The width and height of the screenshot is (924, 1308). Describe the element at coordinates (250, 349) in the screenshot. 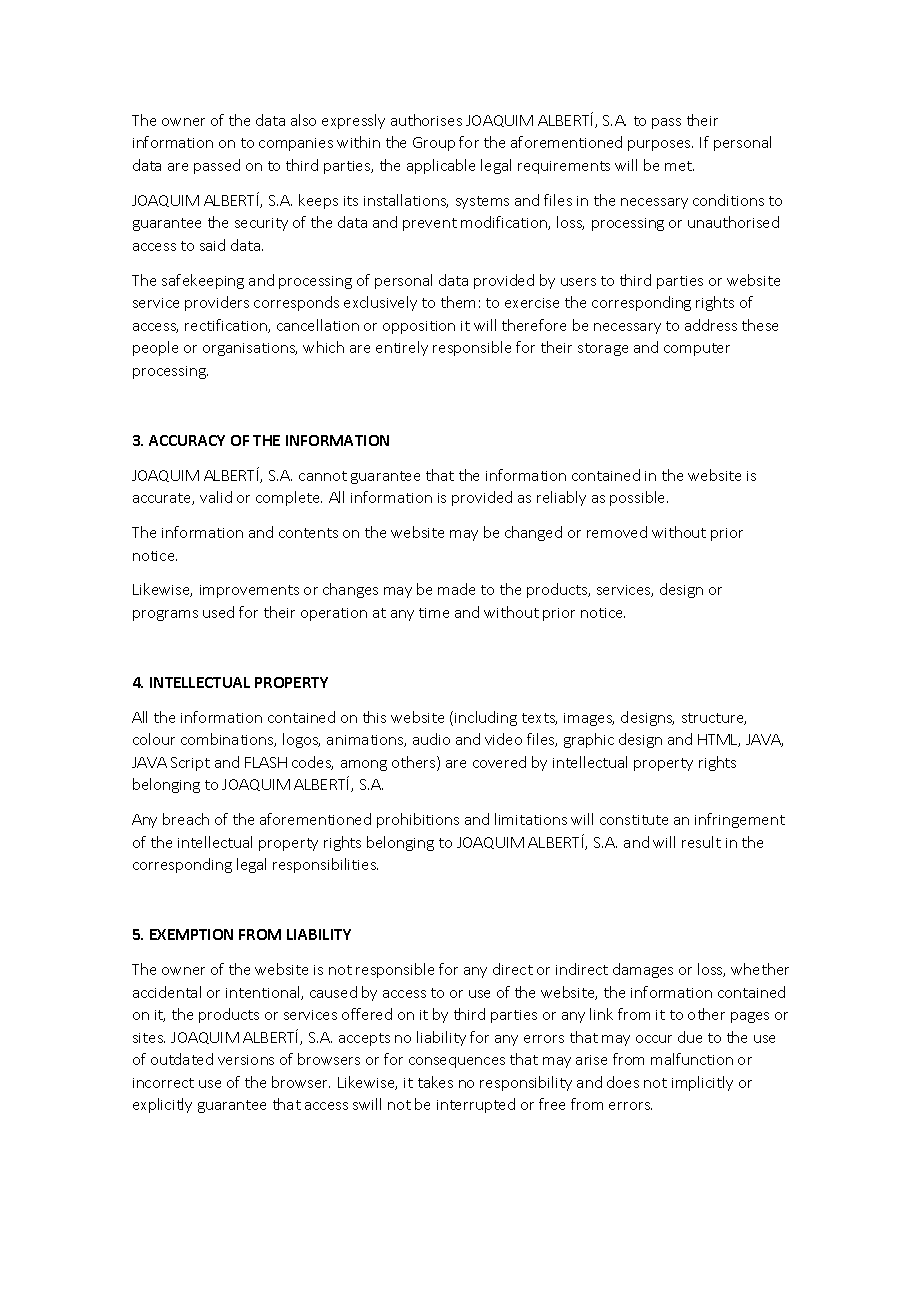

I see `organisations` at that location.
